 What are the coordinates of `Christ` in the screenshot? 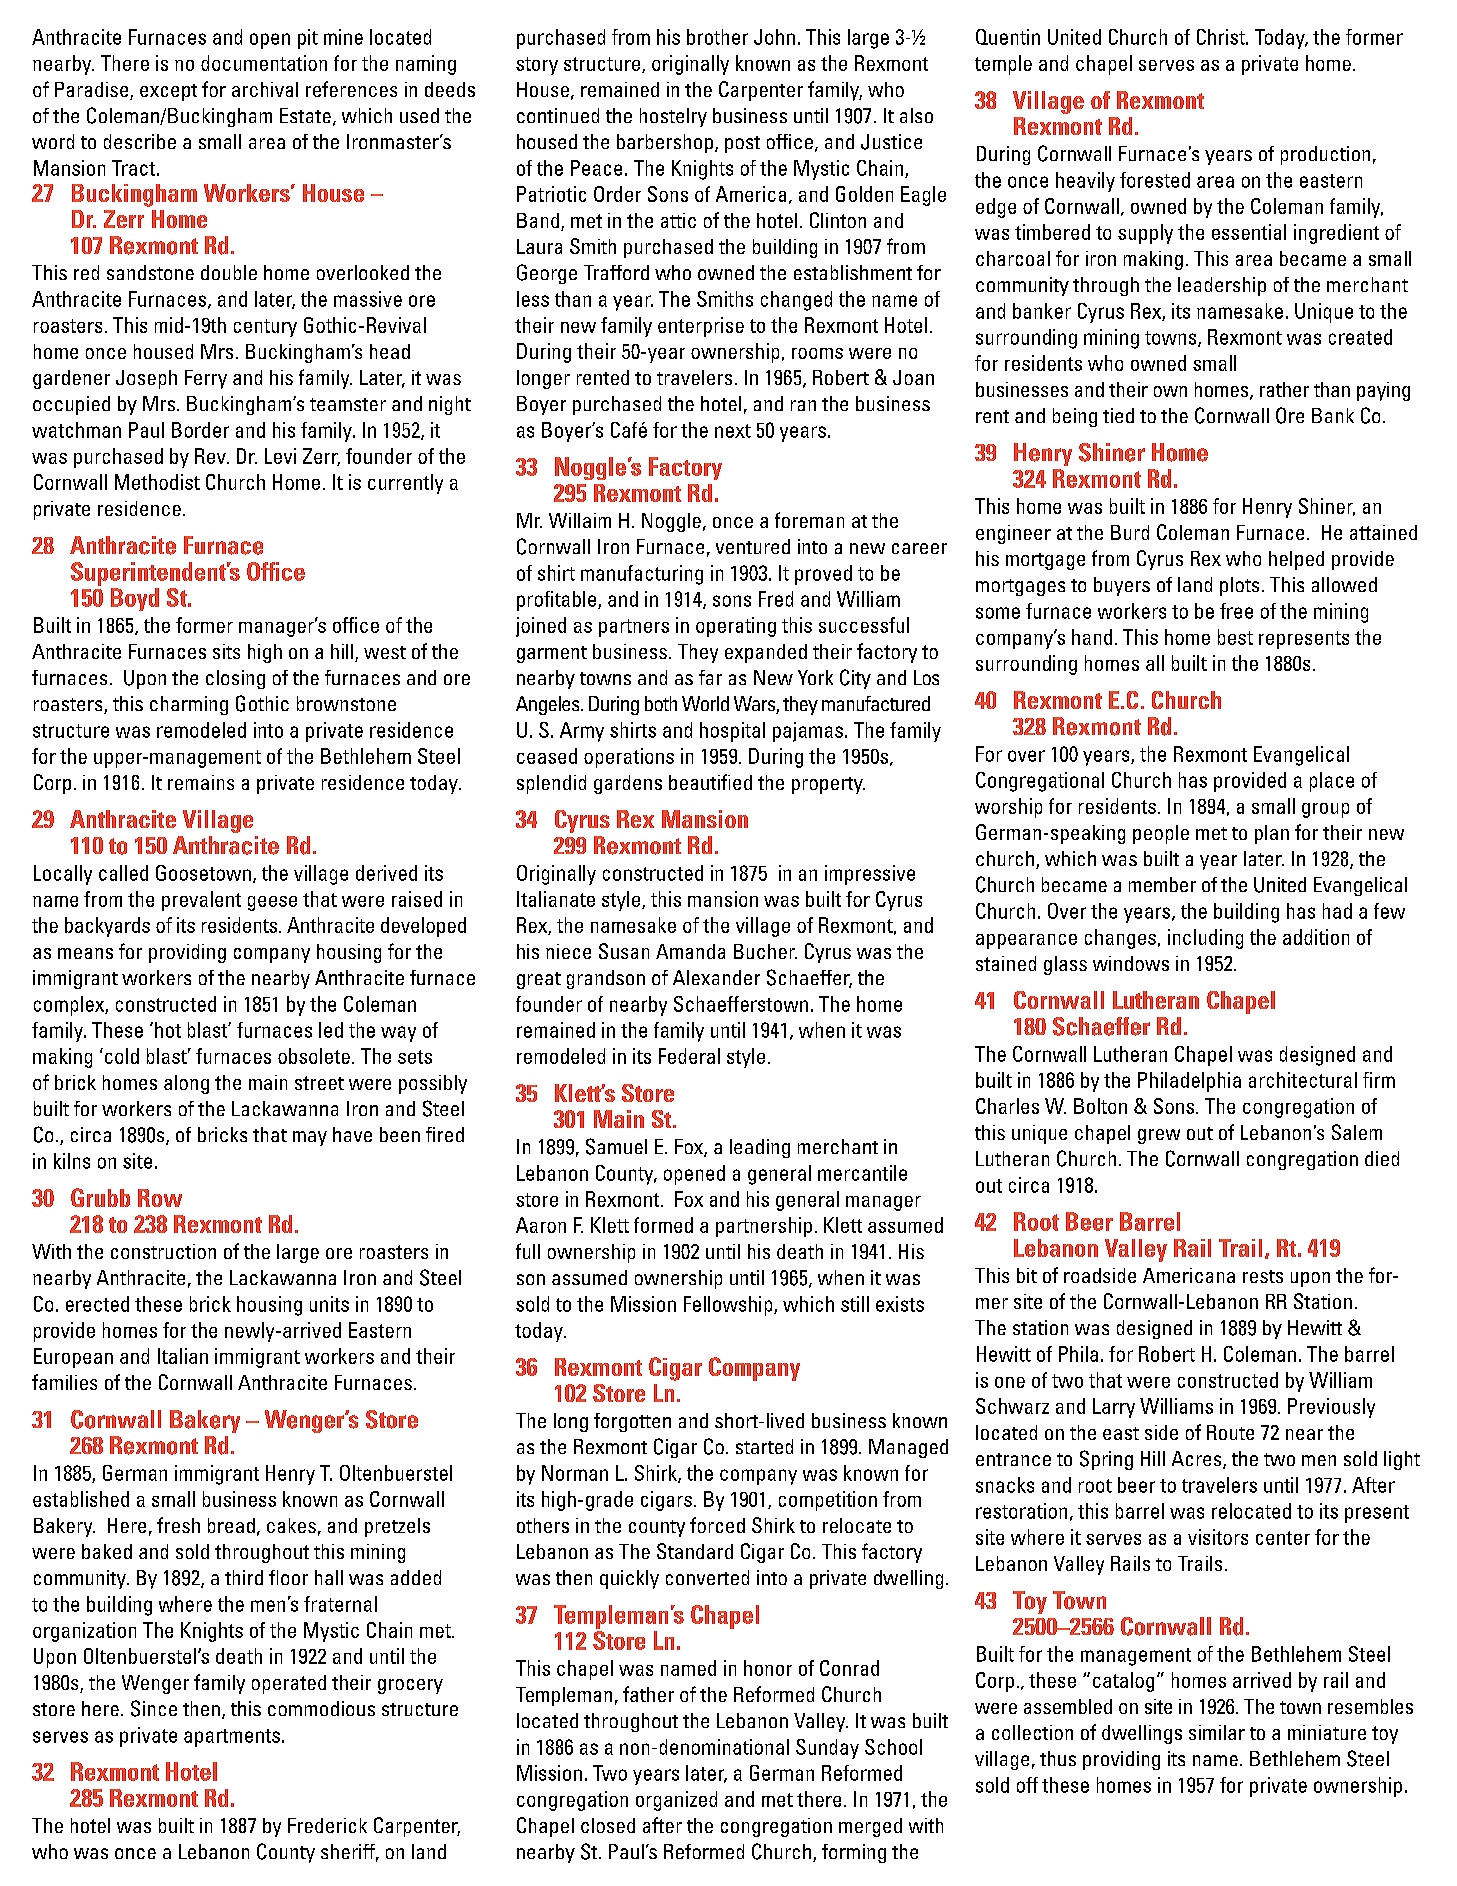 It's located at (1222, 37).
